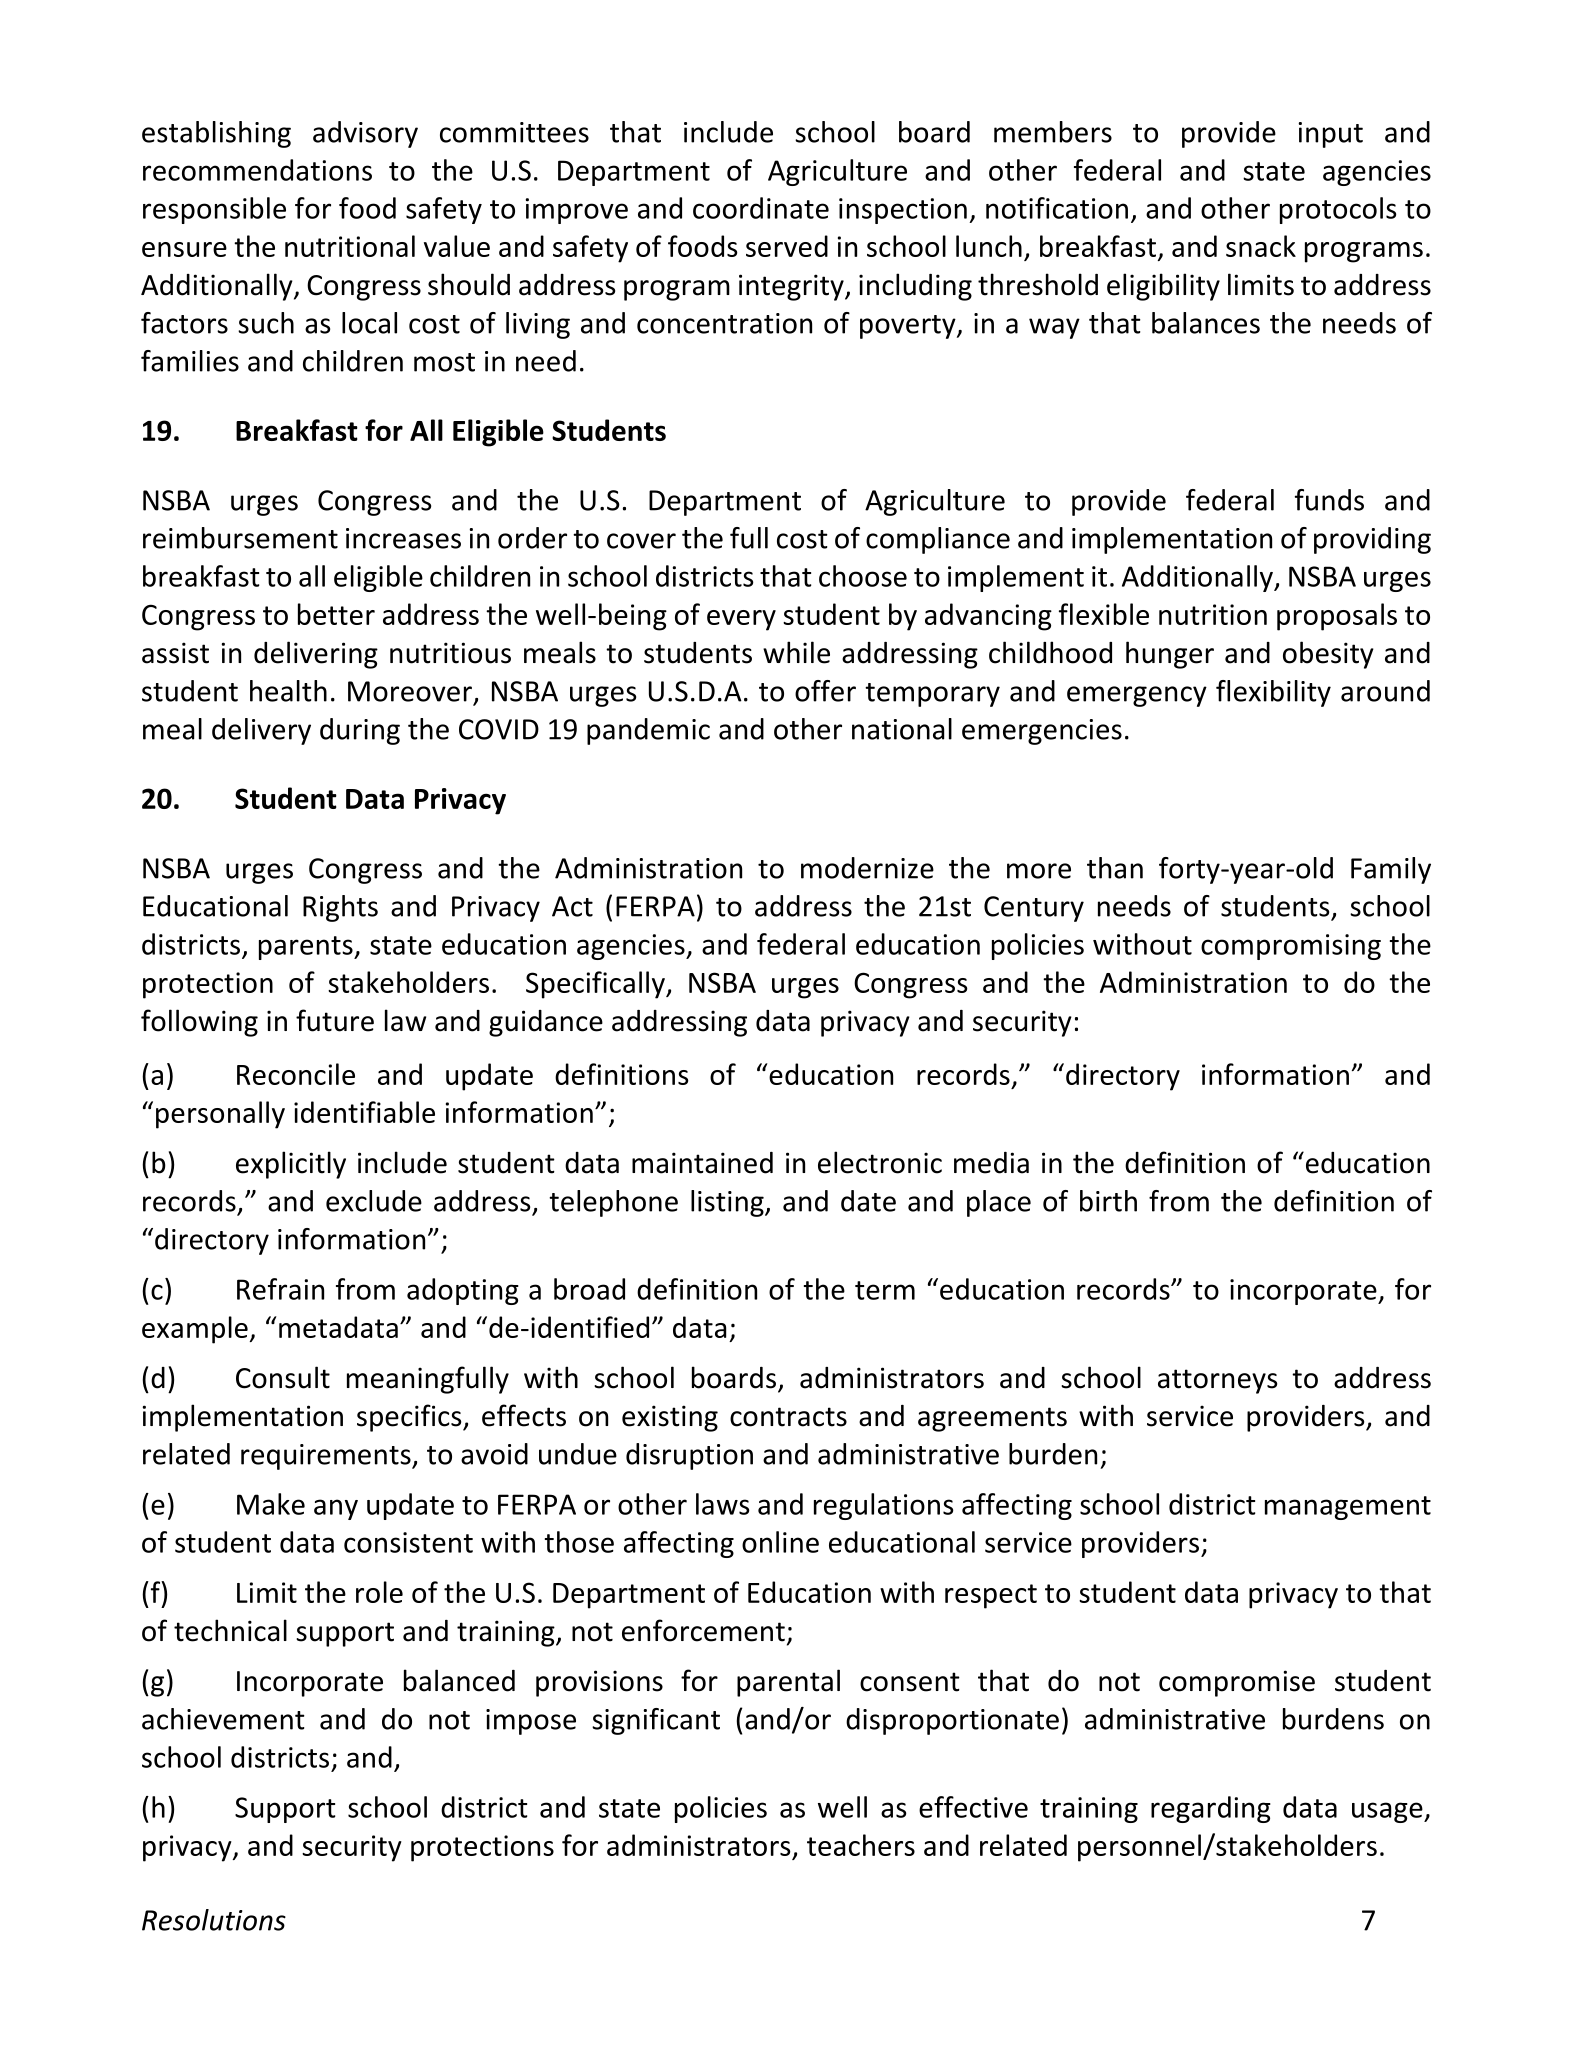  What do you see at coordinates (214, 1920) in the document?
I see `Resolutions` at bounding box center [214, 1920].
